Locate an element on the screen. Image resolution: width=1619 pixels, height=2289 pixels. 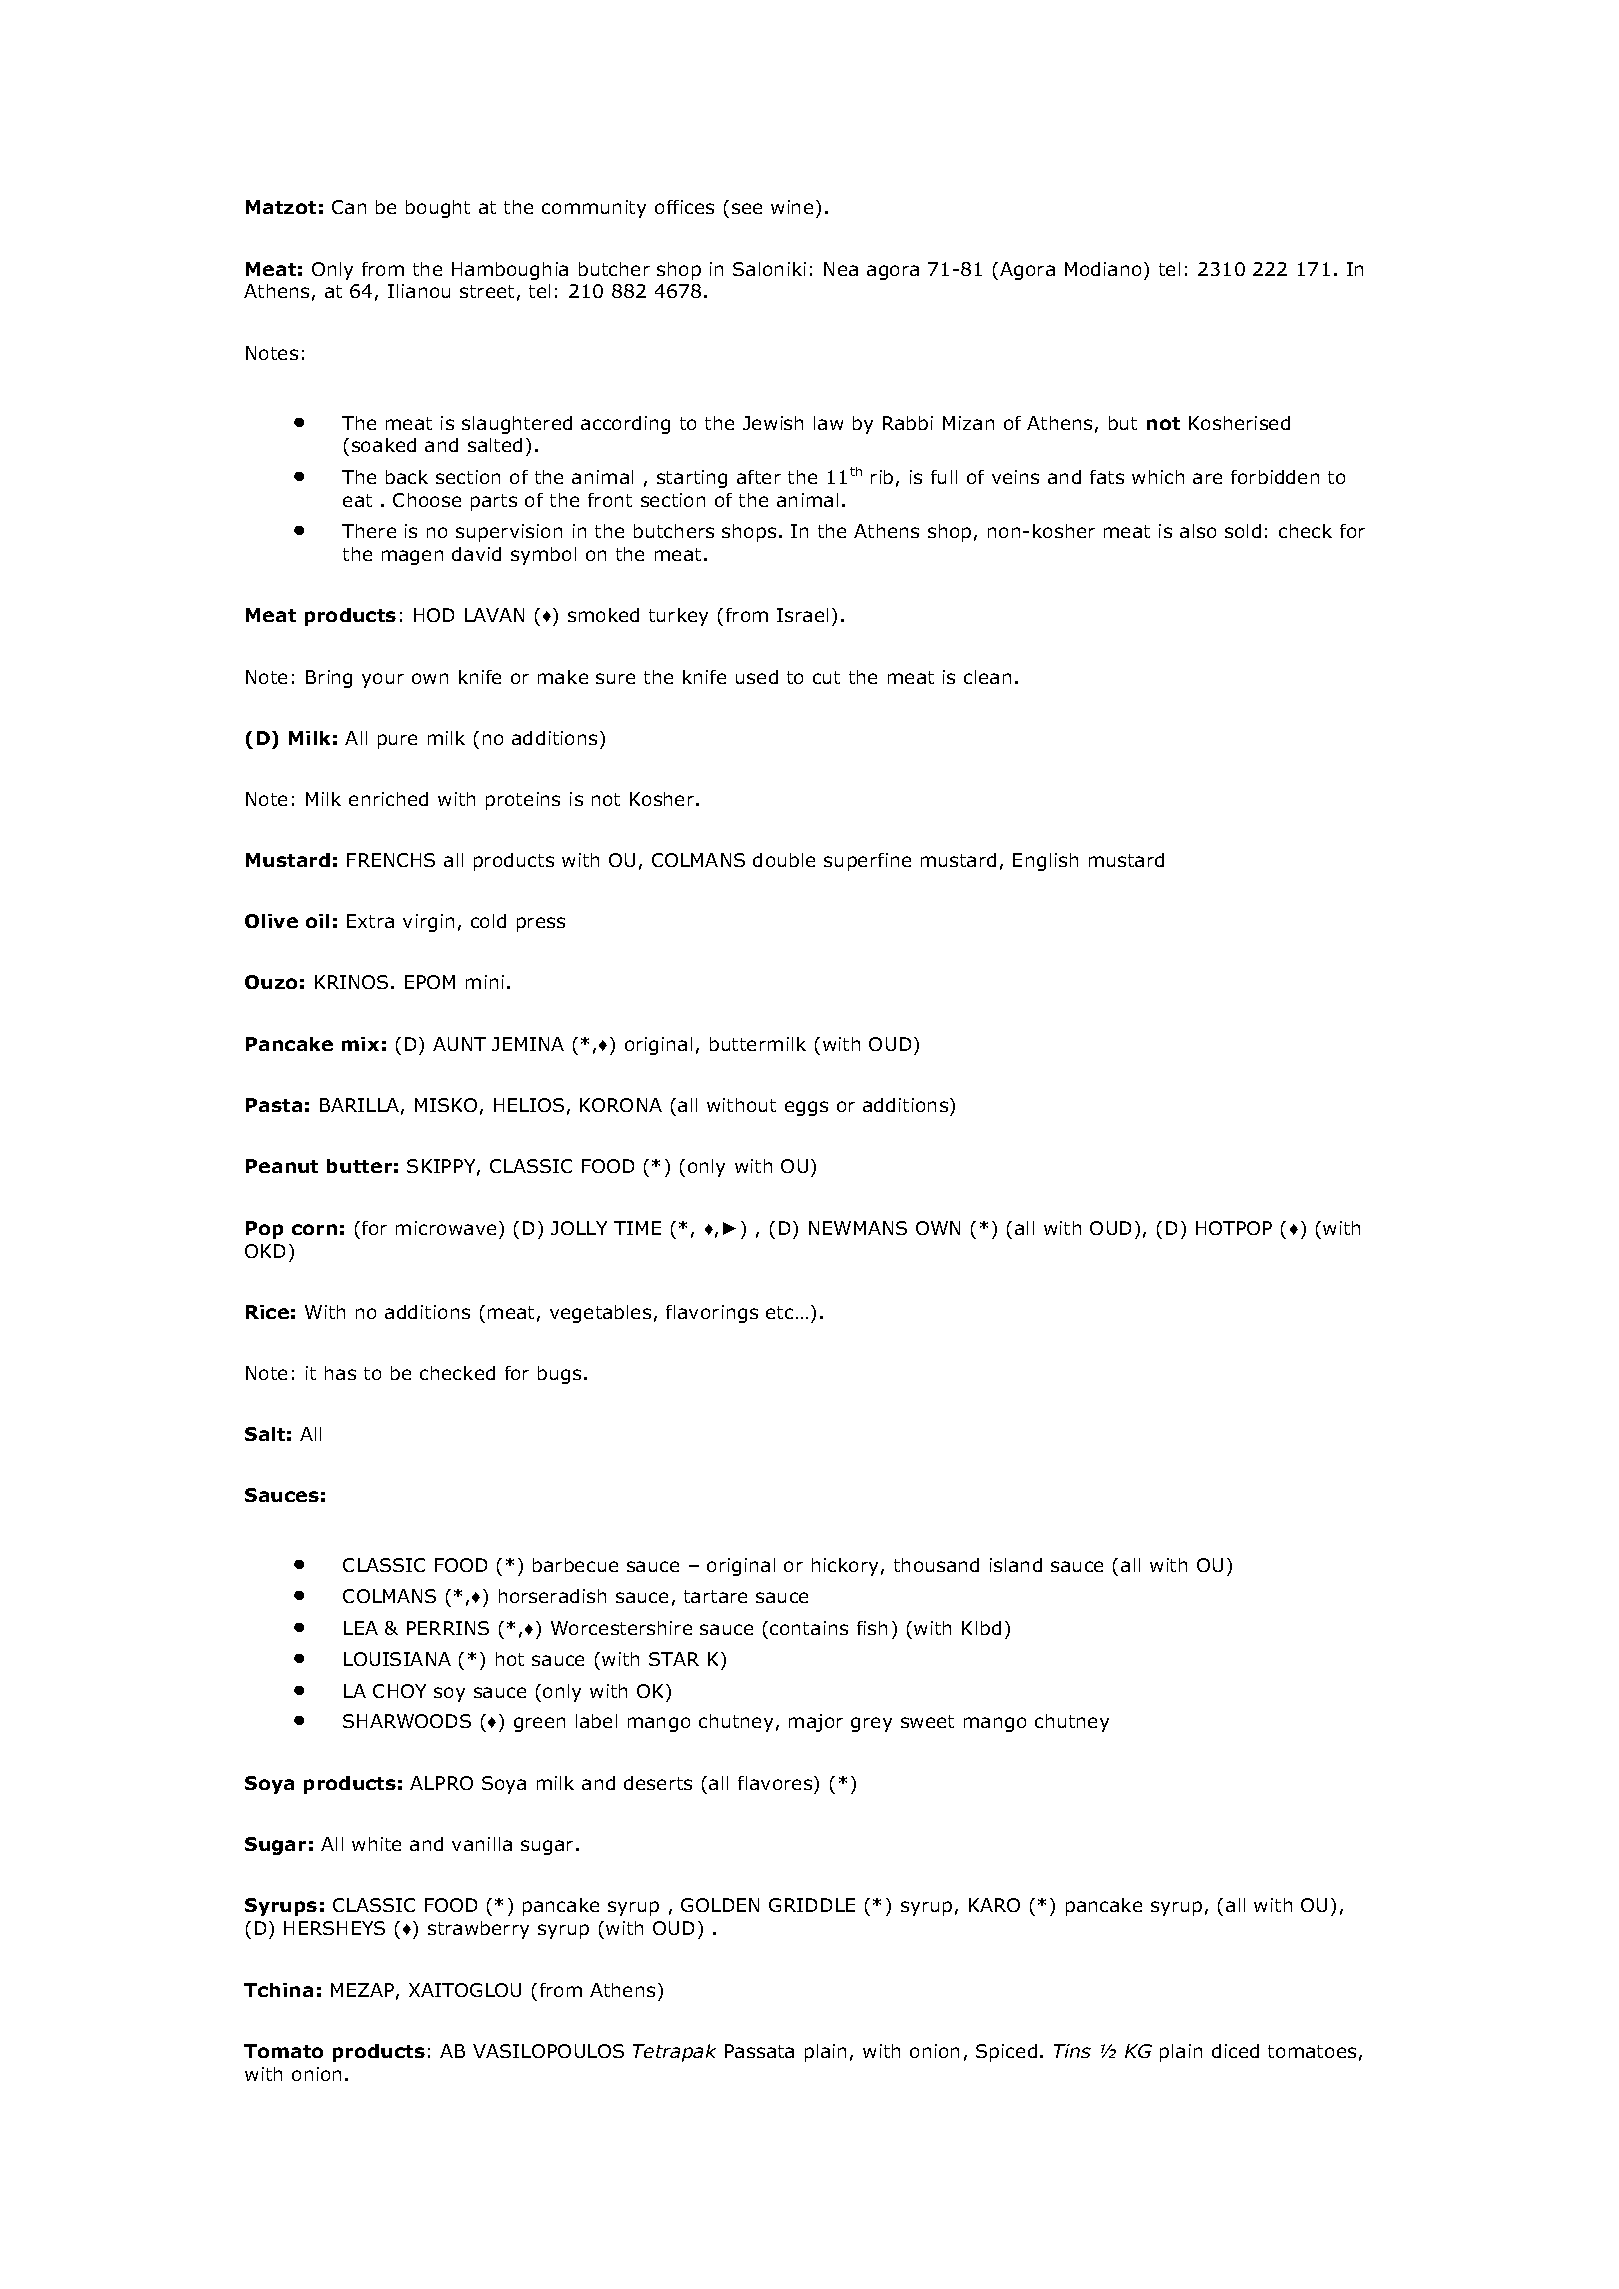
mix is located at coordinates (360, 1044).
